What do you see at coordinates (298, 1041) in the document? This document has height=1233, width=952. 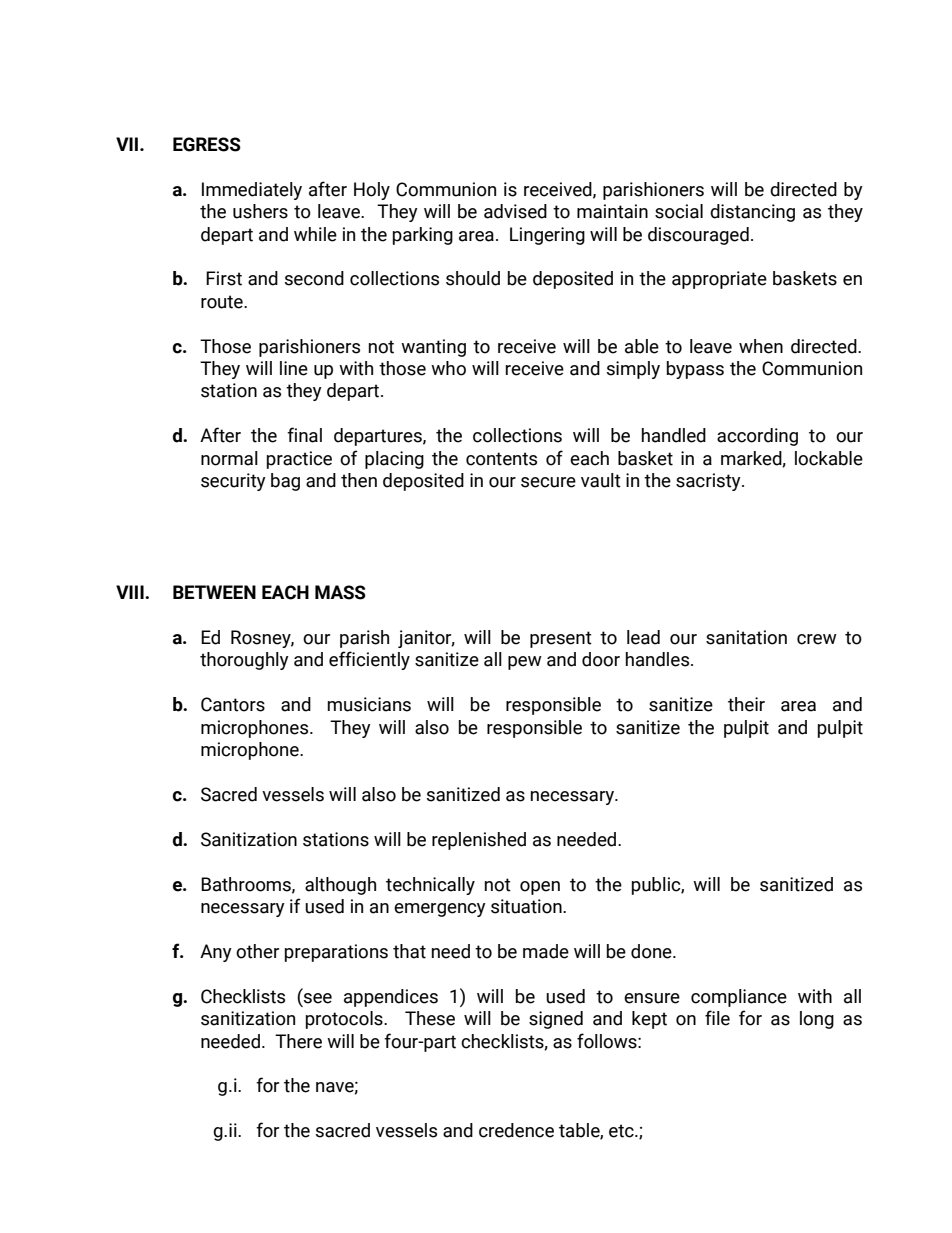 I see `There` at bounding box center [298, 1041].
